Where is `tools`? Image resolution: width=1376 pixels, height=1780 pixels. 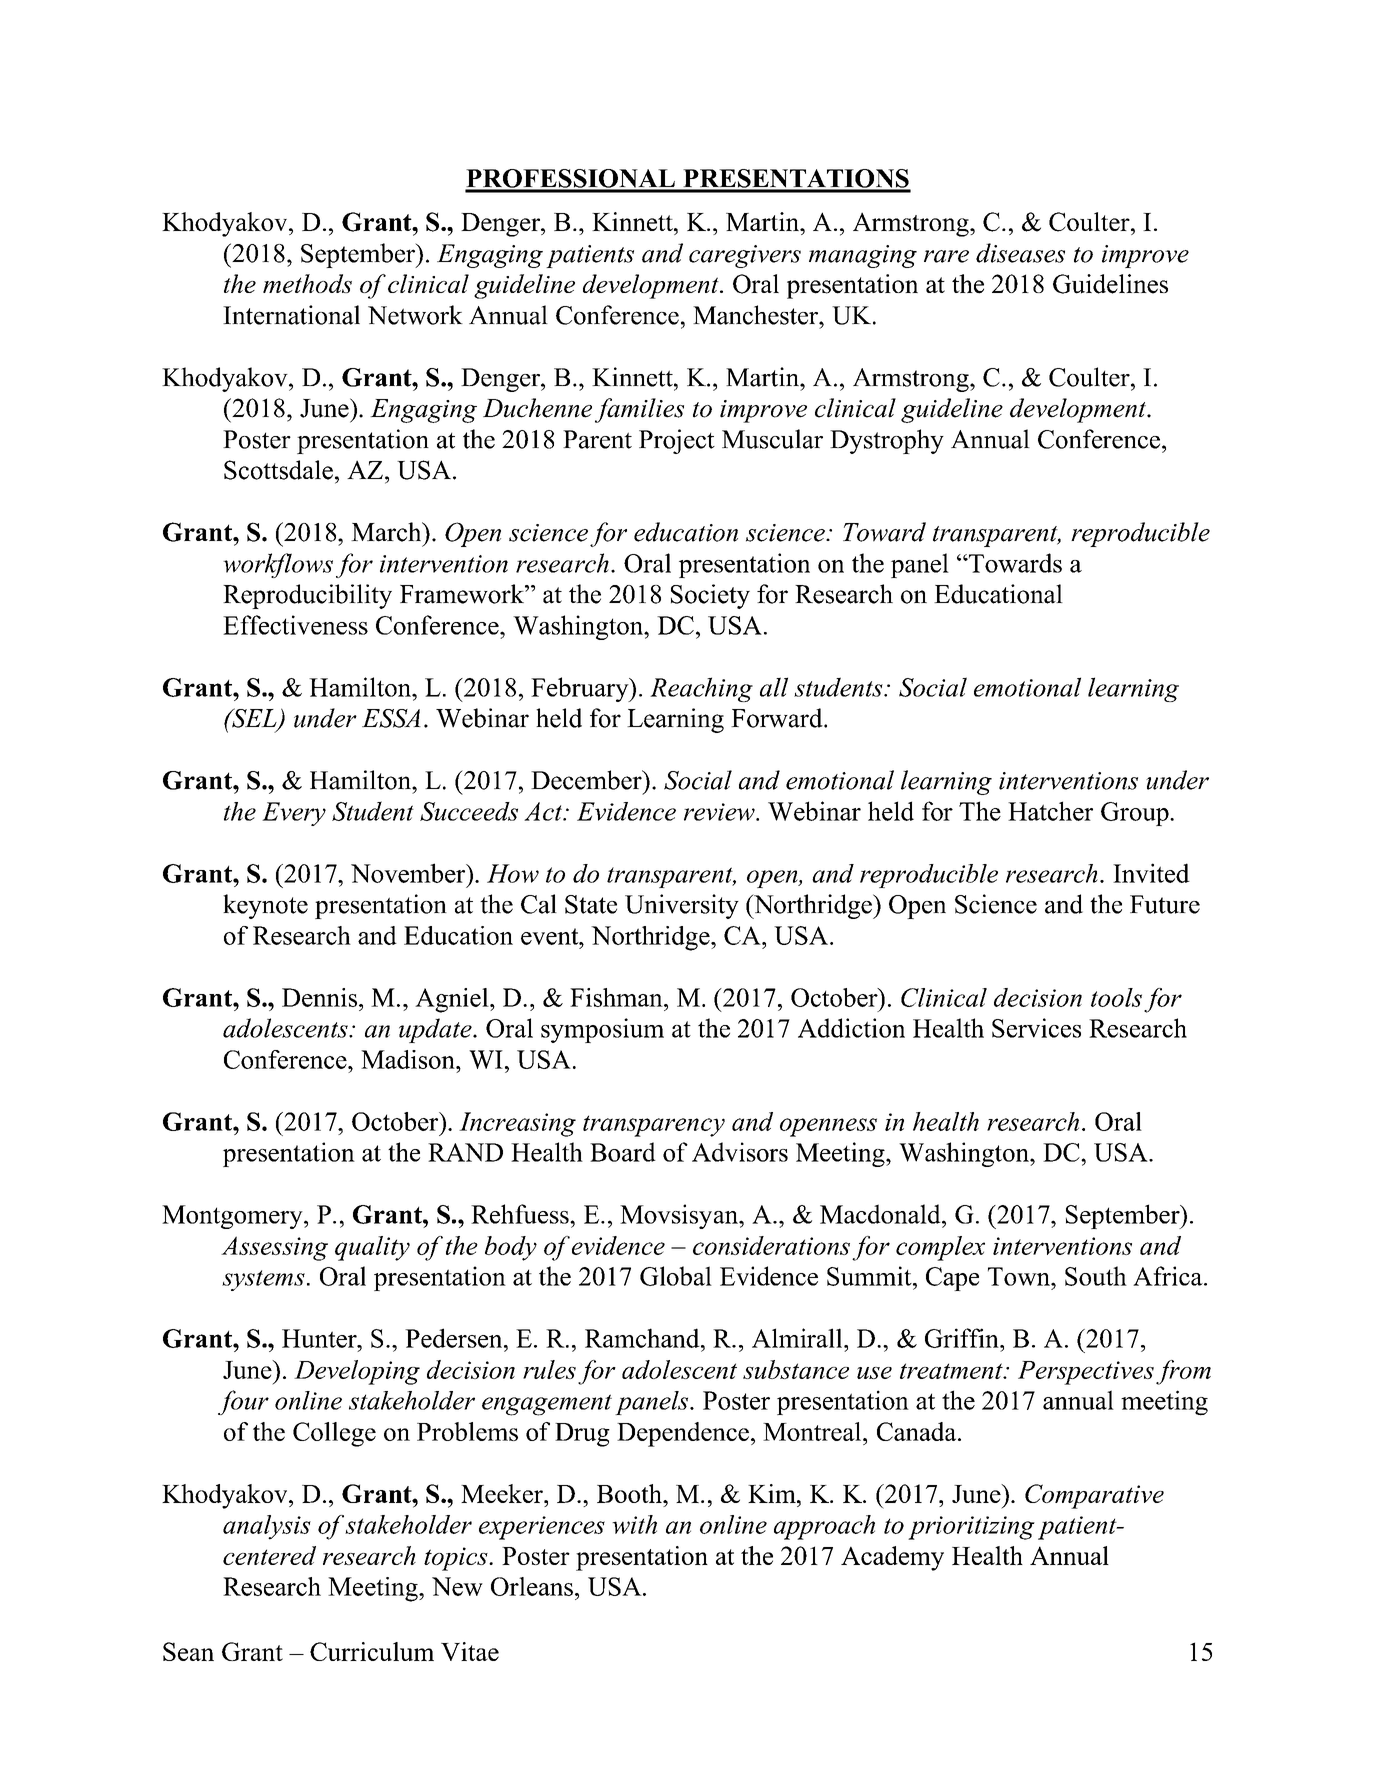 tools is located at coordinates (1116, 997).
